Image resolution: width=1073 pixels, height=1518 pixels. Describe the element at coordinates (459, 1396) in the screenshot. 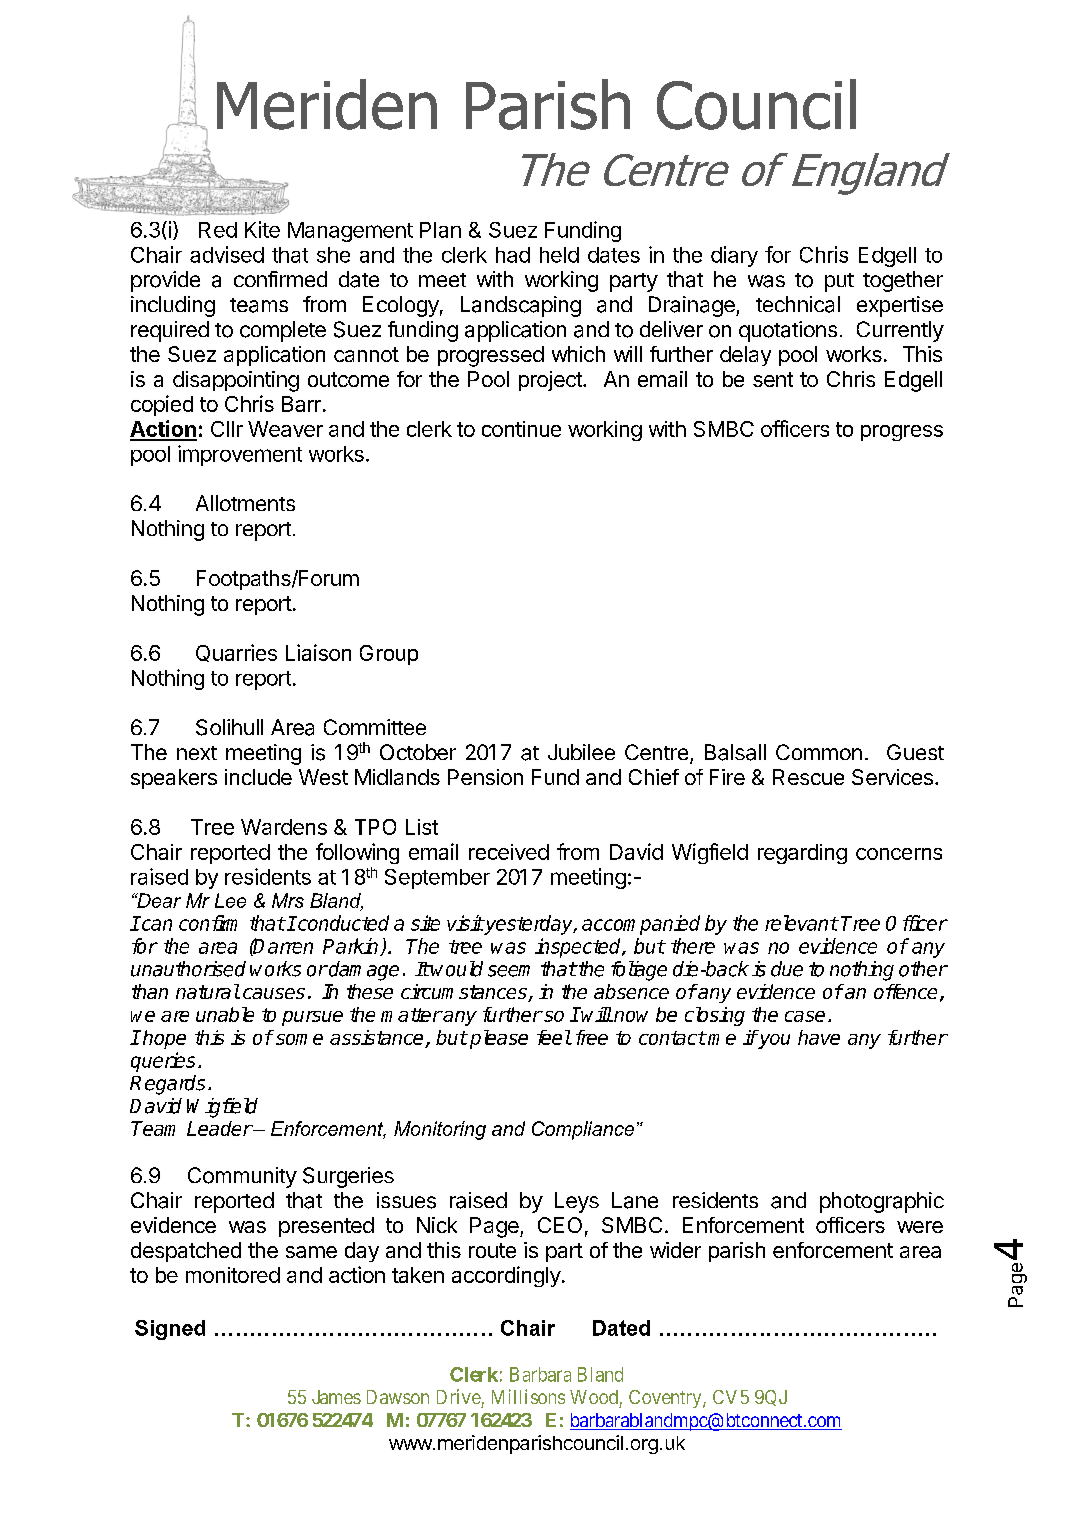

I see `Drive` at that location.
